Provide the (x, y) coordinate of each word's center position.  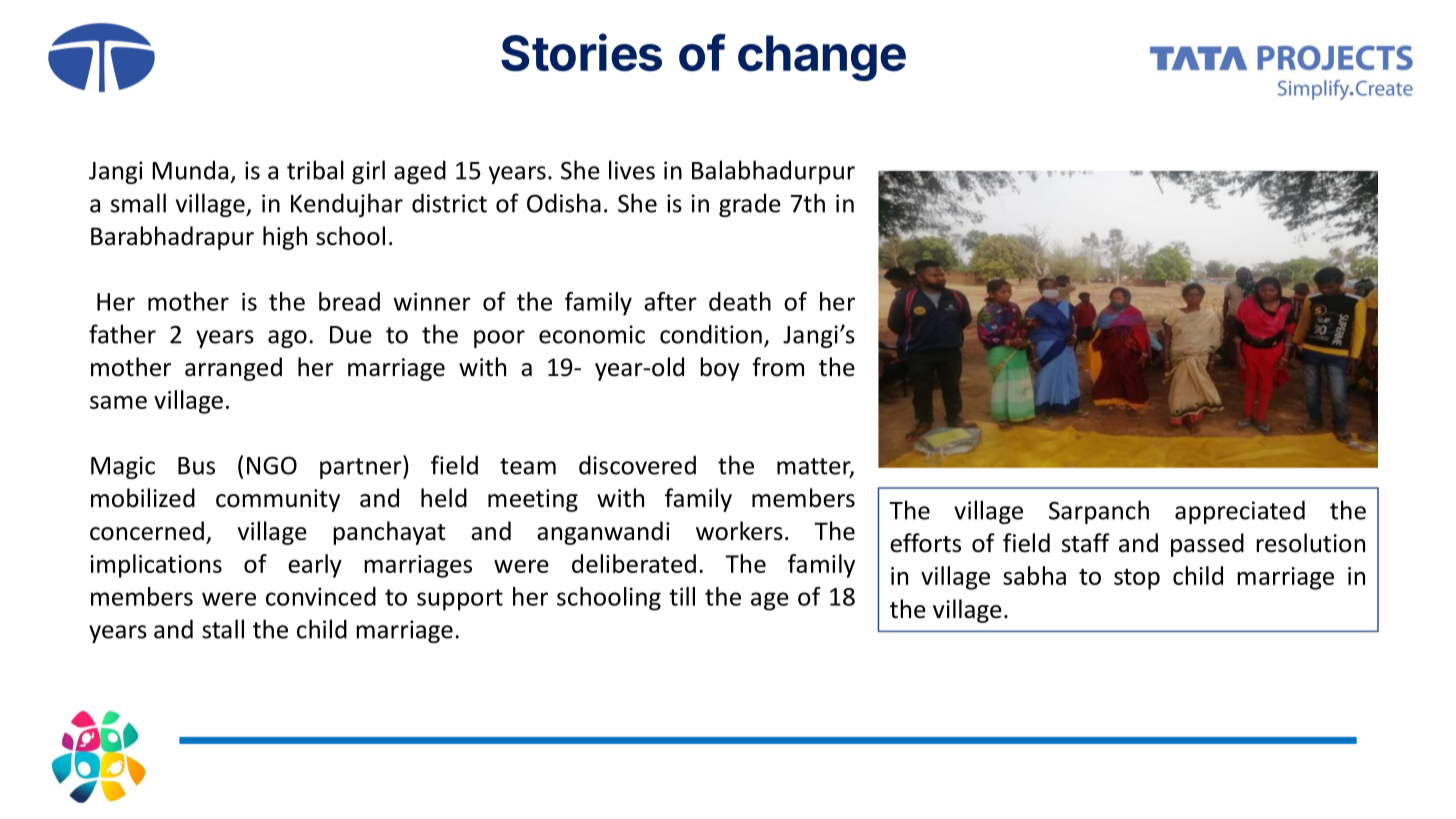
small (138, 203)
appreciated (1240, 512)
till (682, 596)
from (778, 367)
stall (223, 629)
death (740, 301)
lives (632, 170)
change (822, 58)
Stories (581, 52)
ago (287, 339)
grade (750, 205)
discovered (637, 465)
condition (711, 334)
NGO (272, 465)
